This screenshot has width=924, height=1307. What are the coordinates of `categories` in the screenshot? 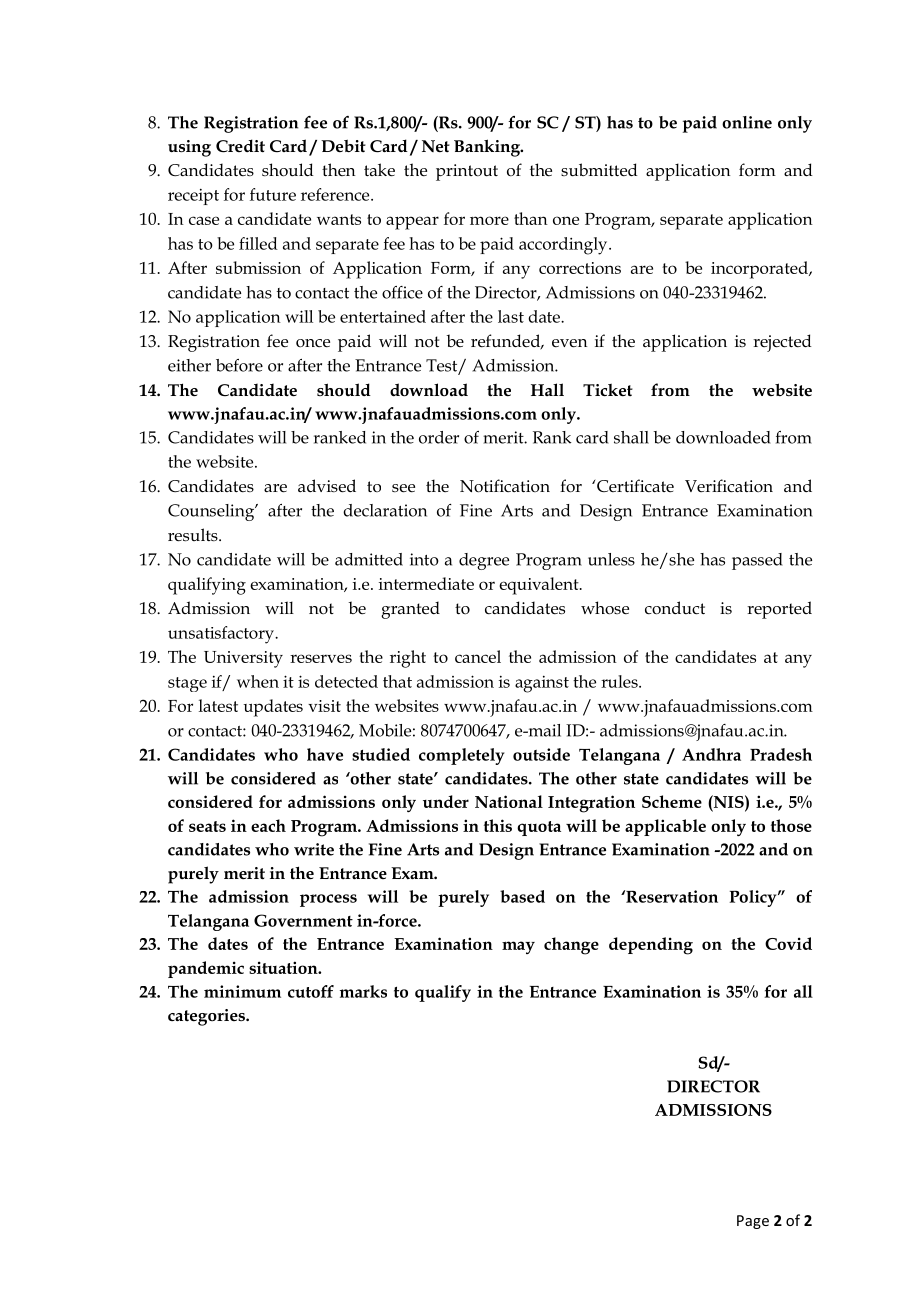 It's located at (207, 1017).
